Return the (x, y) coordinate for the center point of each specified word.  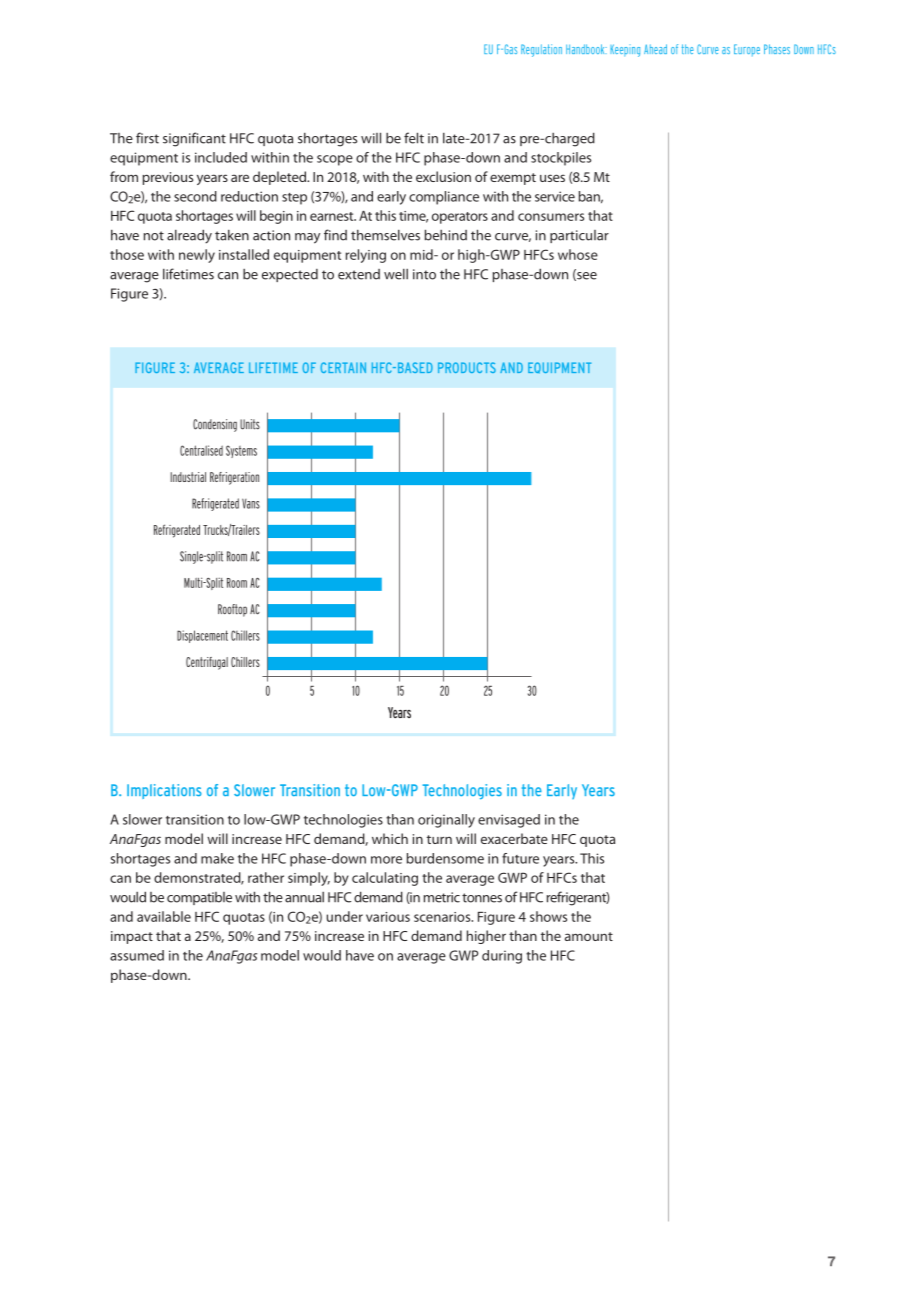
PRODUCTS (467, 367)
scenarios (443, 917)
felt (414, 138)
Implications (164, 791)
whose (578, 254)
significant (194, 139)
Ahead (655, 49)
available (164, 916)
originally (446, 821)
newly (197, 256)
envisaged (509, 821)
